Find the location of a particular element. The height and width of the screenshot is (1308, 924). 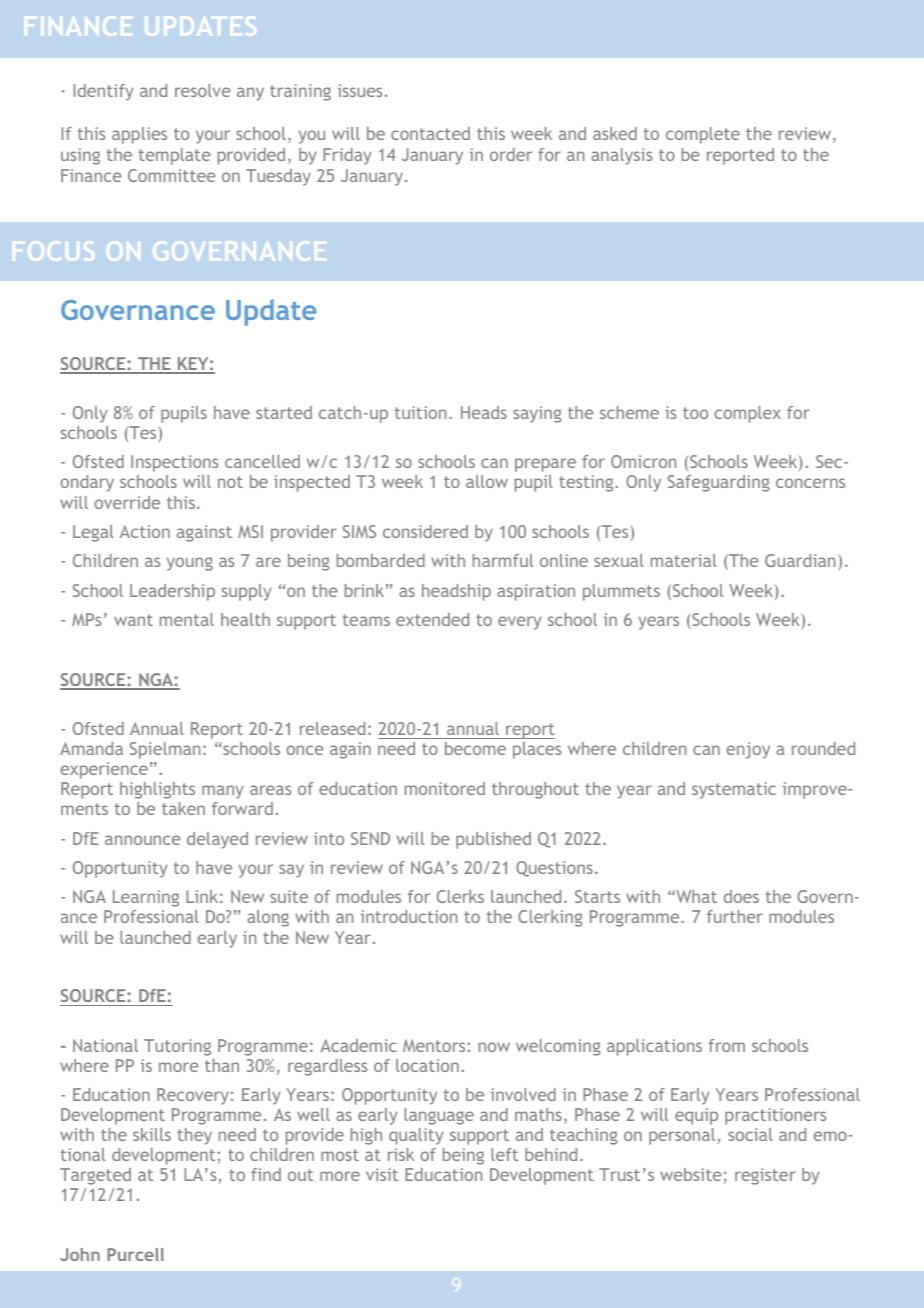

tuition is located at coordinates (420, 412).
